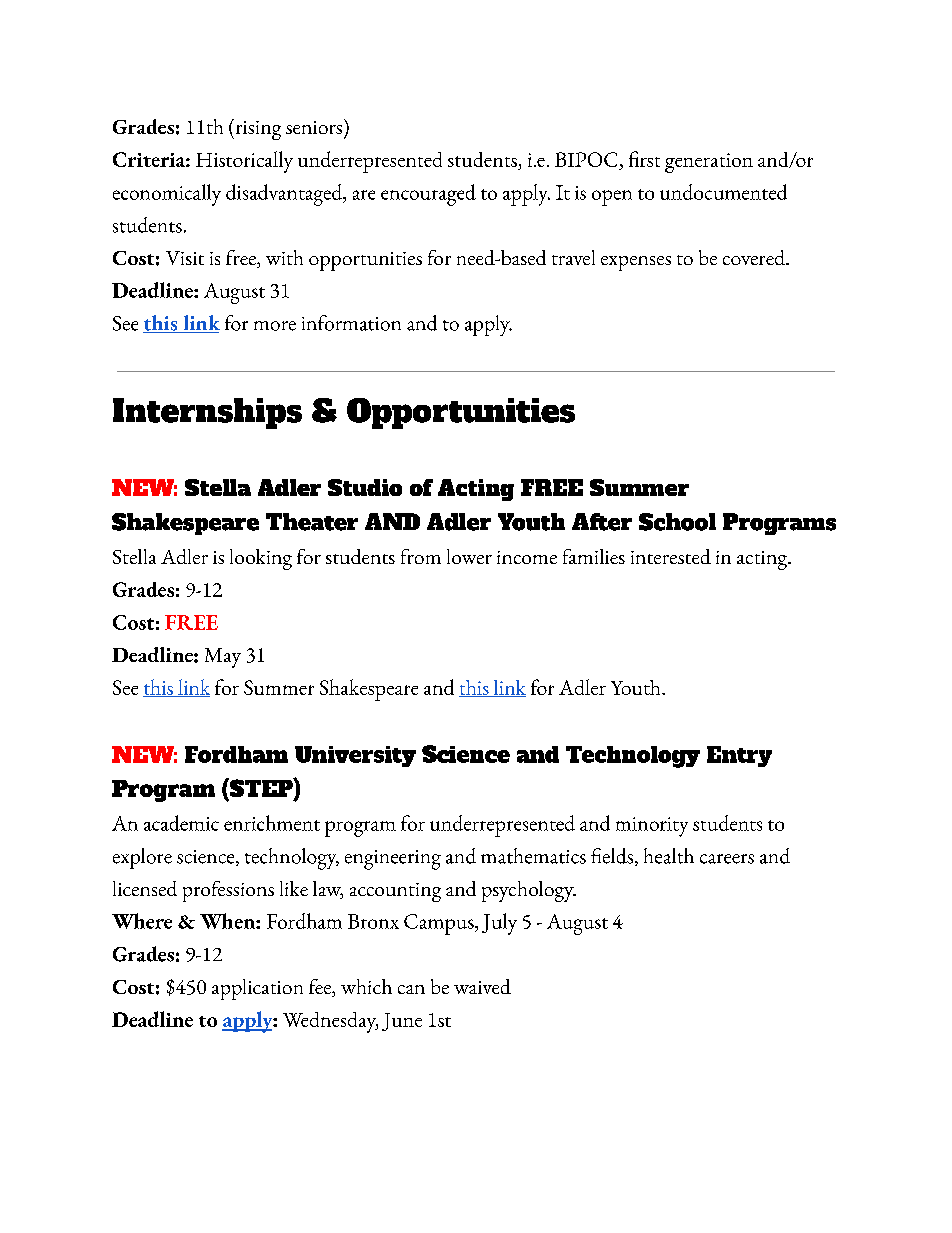 The image size is (952, 1233). What do you see at coordinates (244, 162) in the page?
I see `Historically` at bounding box center [244, 162].
